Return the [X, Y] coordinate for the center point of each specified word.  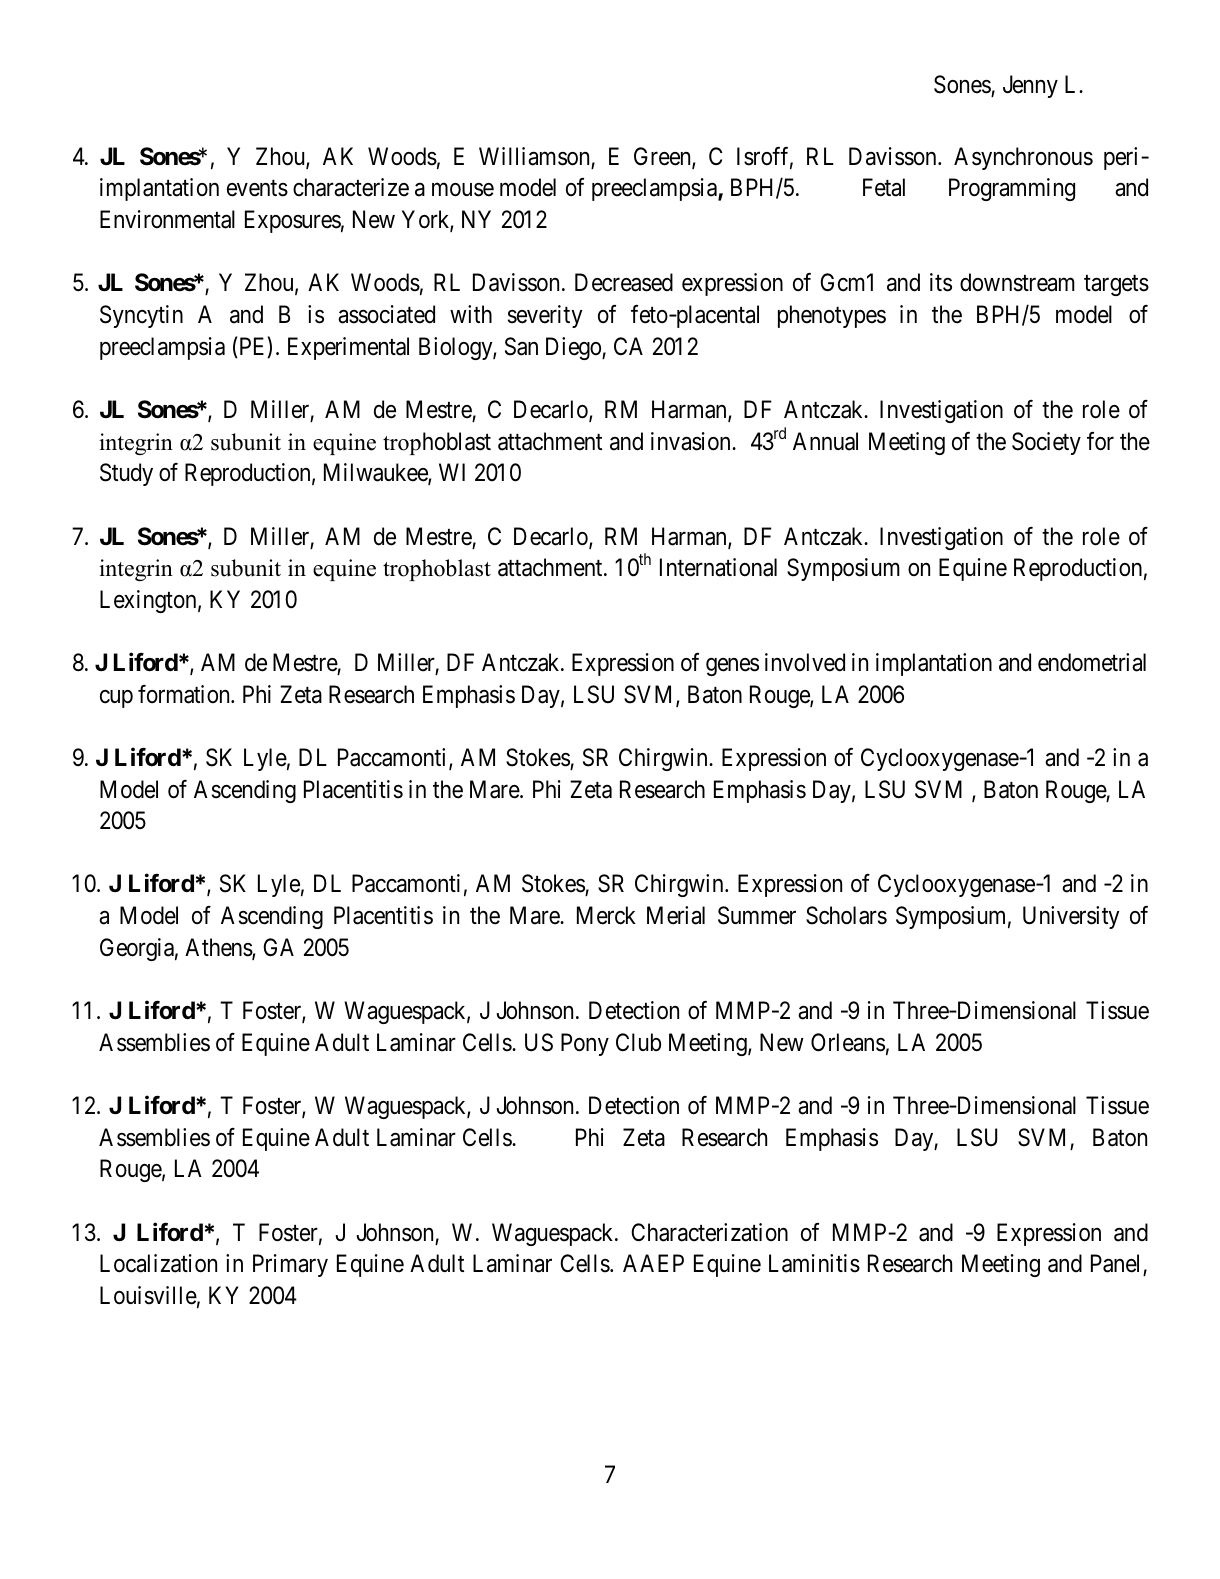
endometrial [1092, 662]
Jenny [1030, 86]
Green [663, 157]
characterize [351, 187]
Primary [290, 1265]
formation [185, 694]
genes [732, 667]
